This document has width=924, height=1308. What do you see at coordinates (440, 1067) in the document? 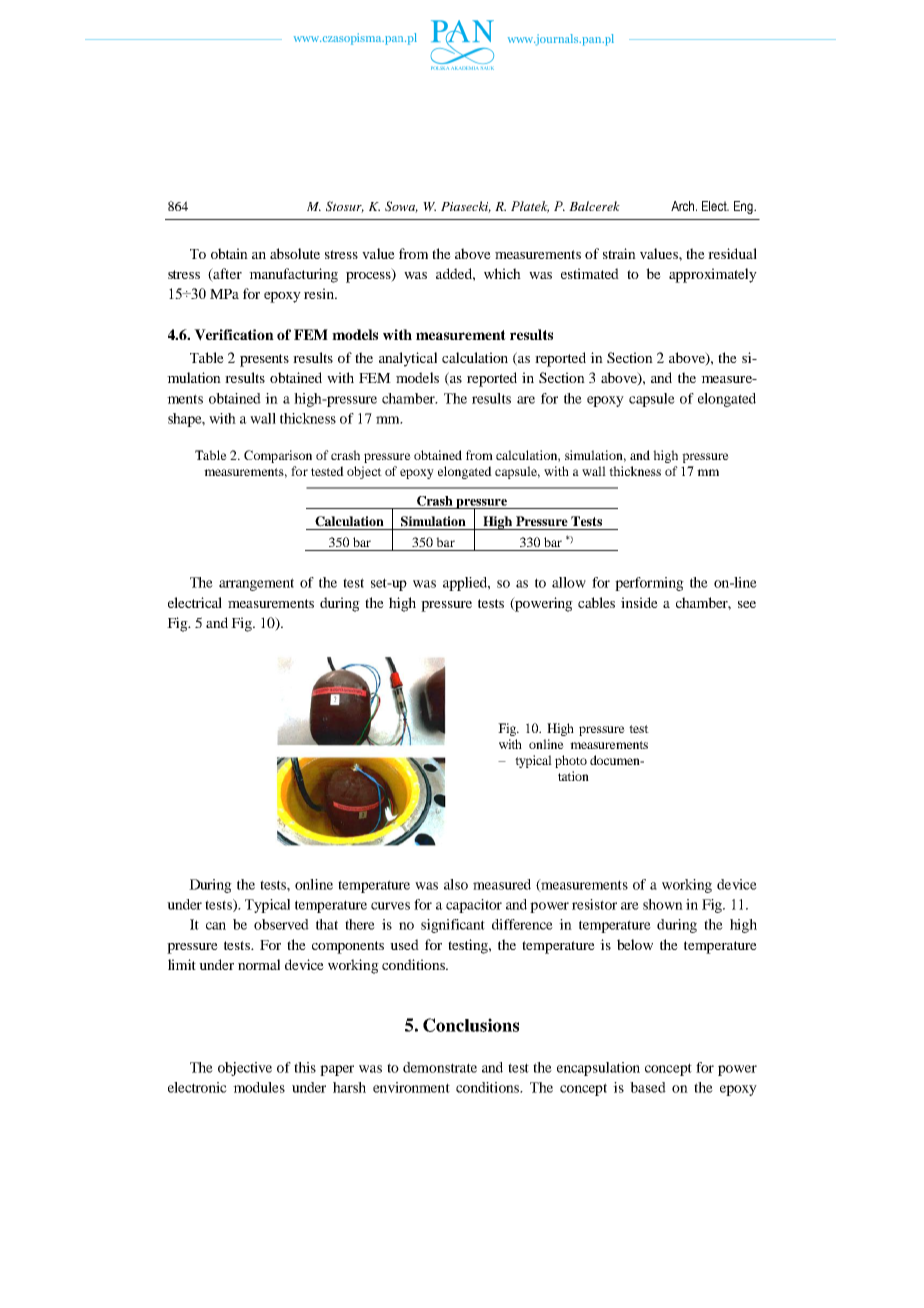
I see `demonstrate` at bounding box center [440, 1067].
